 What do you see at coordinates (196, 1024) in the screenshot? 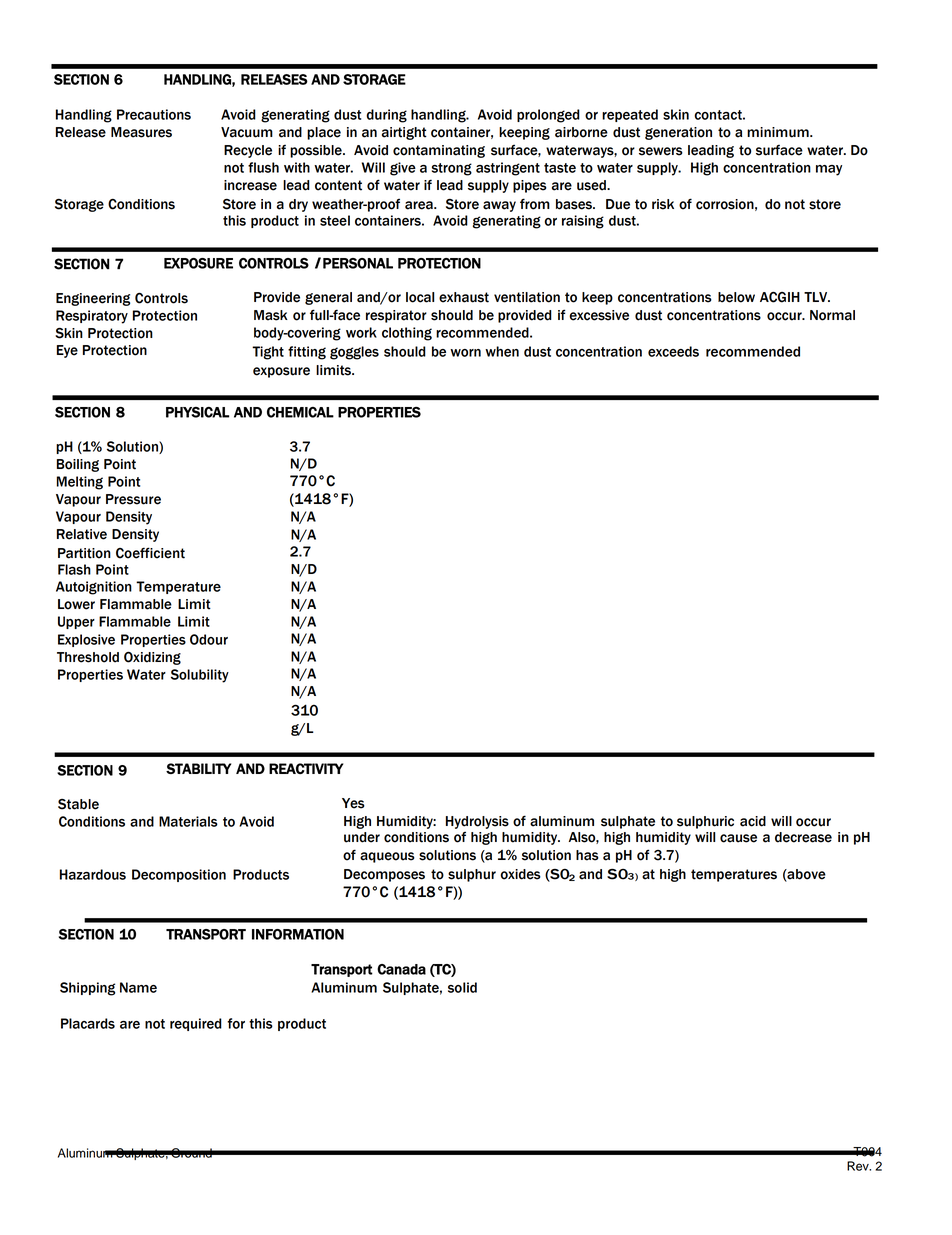
I see `required` at bounding box center [196, 1024].
